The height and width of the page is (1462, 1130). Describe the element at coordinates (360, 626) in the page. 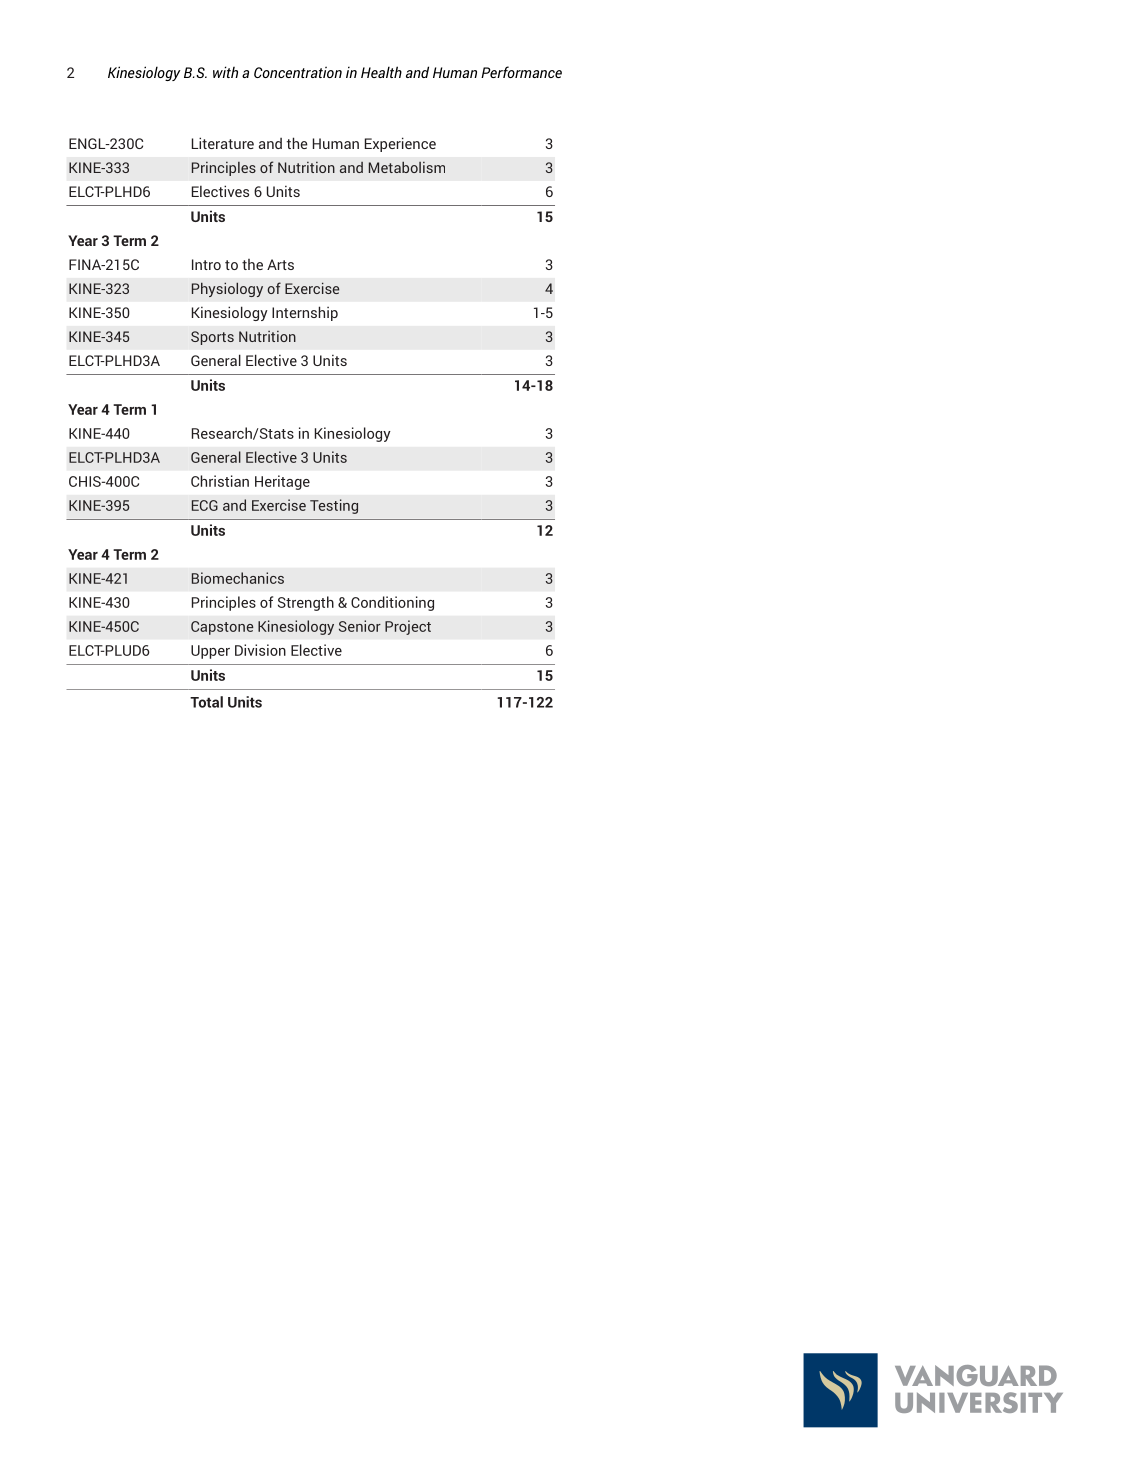

I see `Senior` at that location.
